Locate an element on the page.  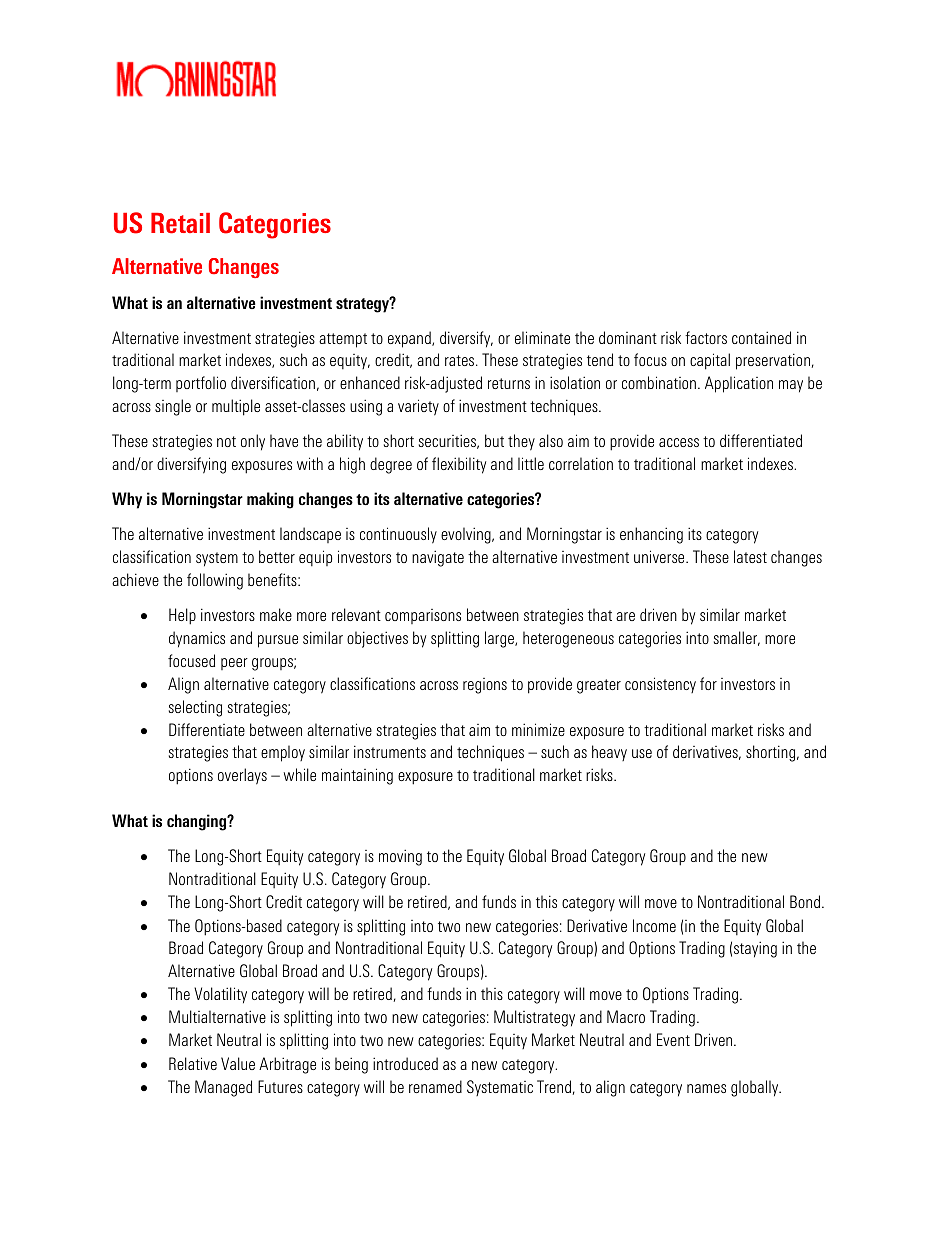
moving is located at coordinates (400, 857).
